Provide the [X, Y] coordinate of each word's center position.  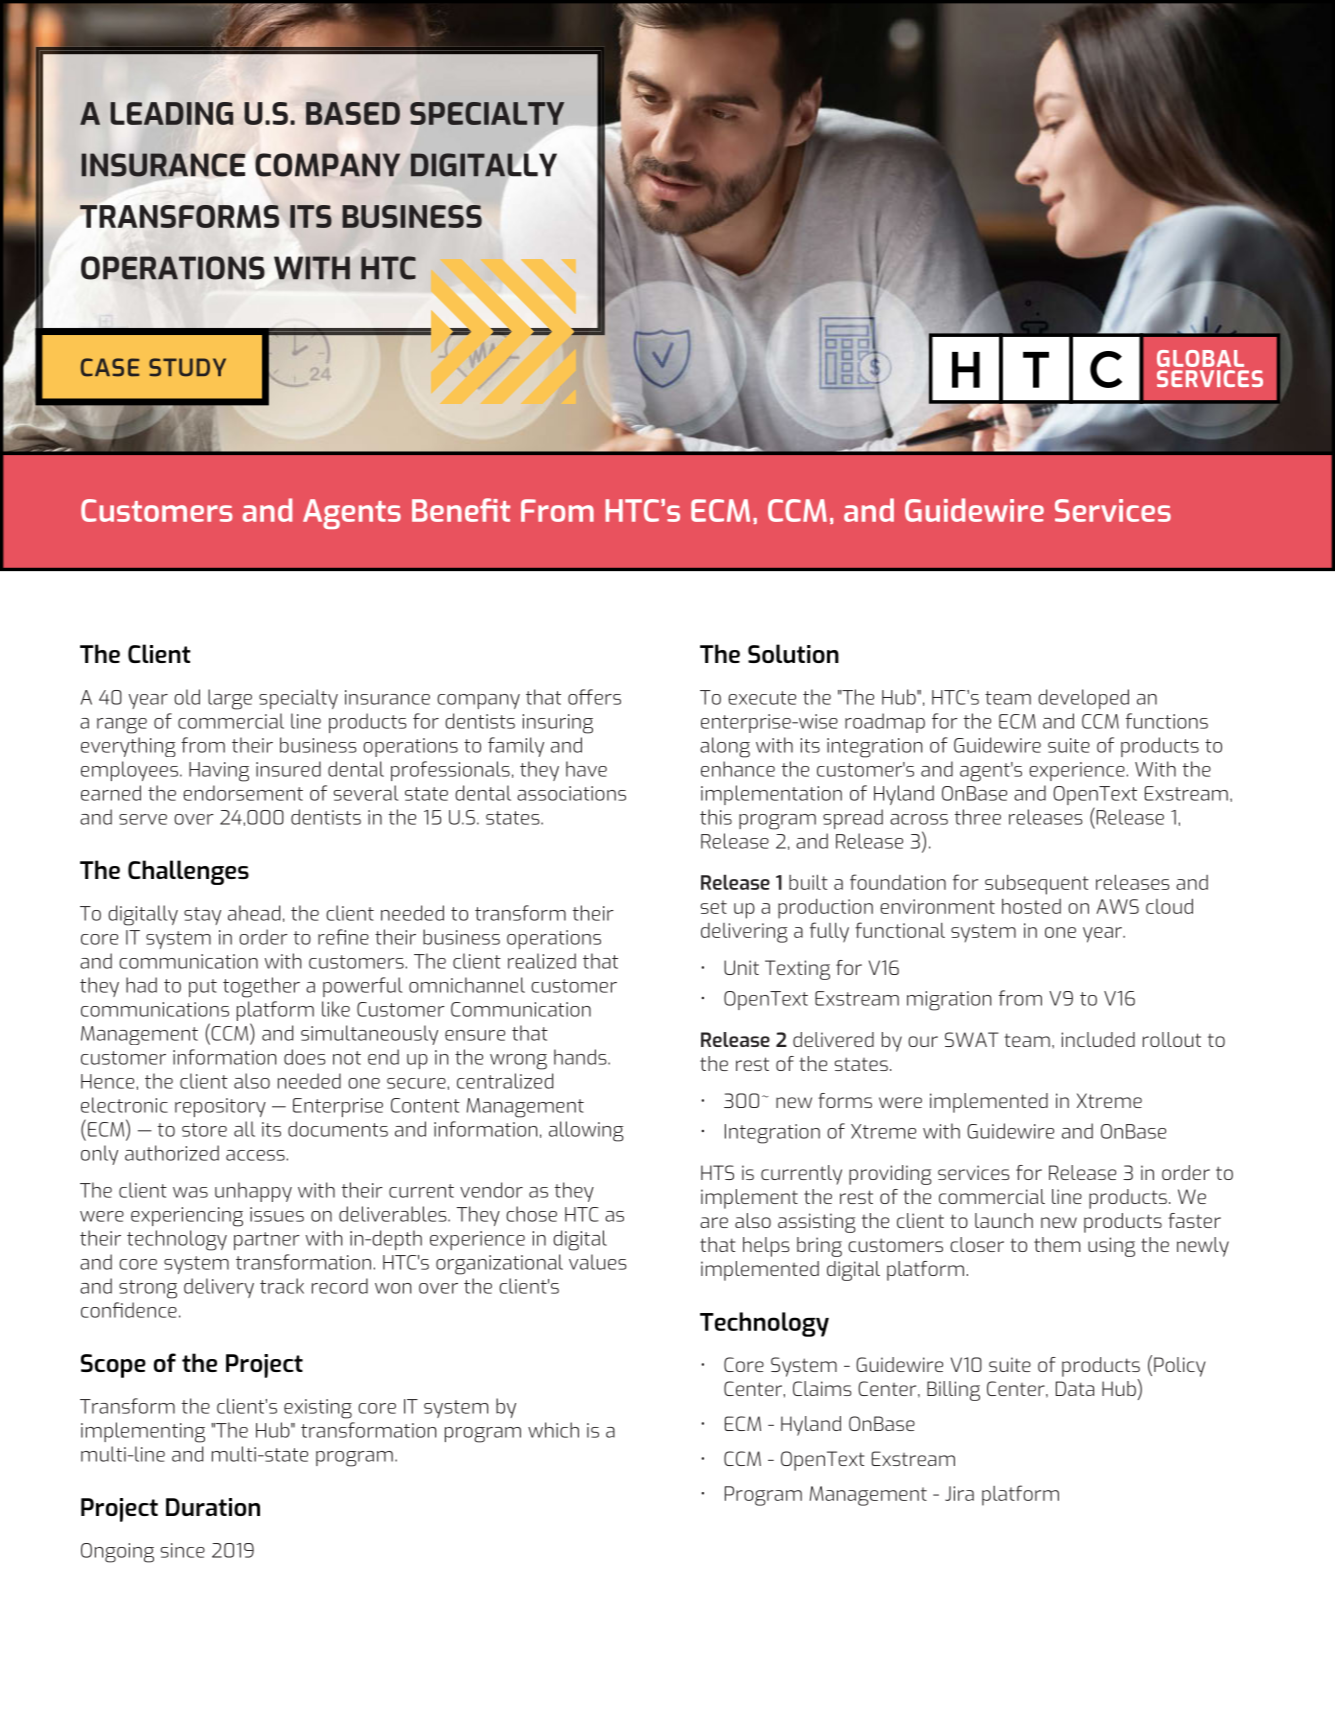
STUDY [187, 367]
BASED [353, 113]
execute [762, 698]
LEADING [171, 113]
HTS [717, 1172]
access [256, 1155]
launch [1004, 1220]
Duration [213, 1507]
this [716, 817]
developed [1083, 699]
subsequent [1037, 885]
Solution [793, 653]
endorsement [243, 793]
